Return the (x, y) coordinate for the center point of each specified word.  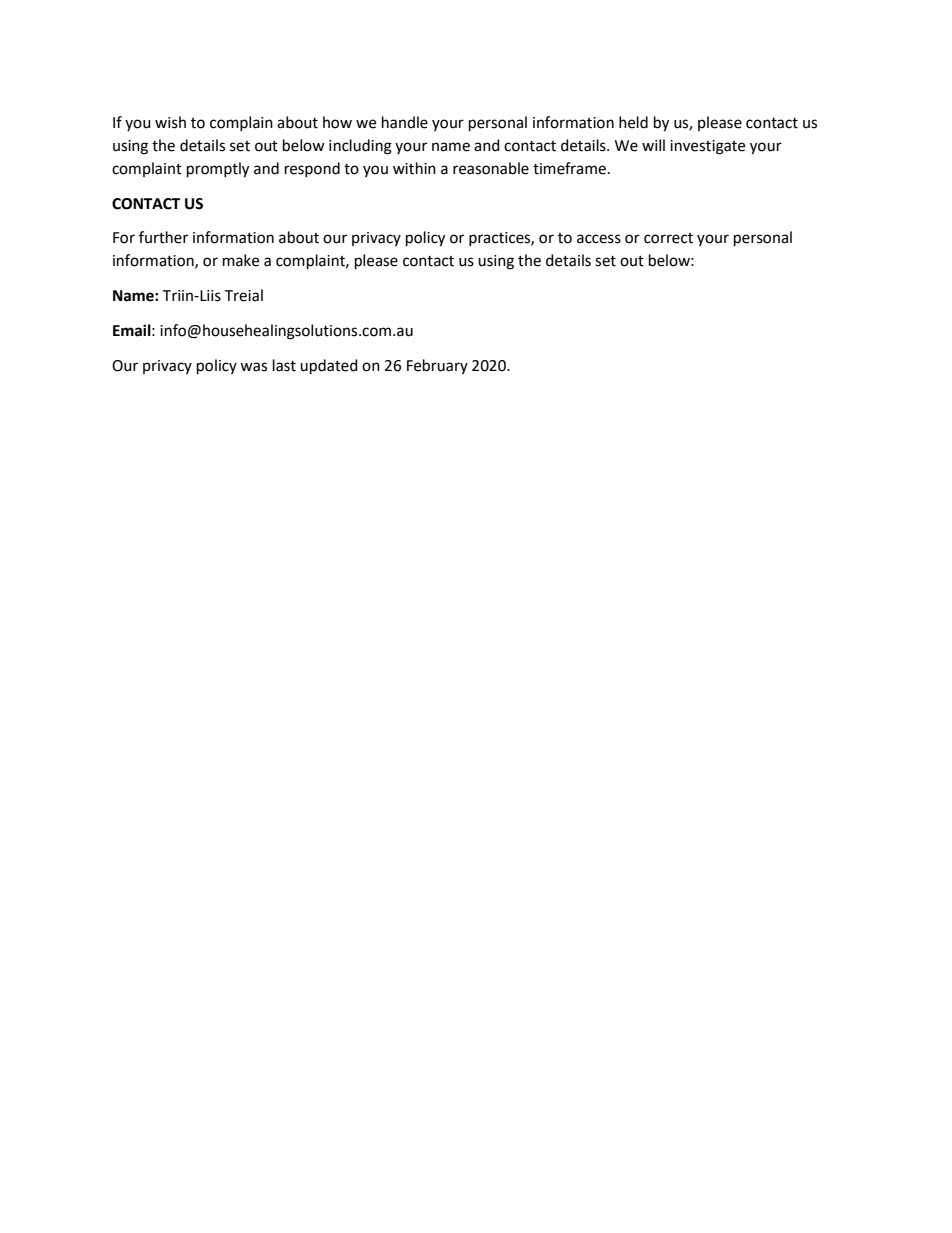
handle (405, 122)
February (437, 366)
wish (170, 122)
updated (329, 367)
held (633, 122)
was (253, 367)
